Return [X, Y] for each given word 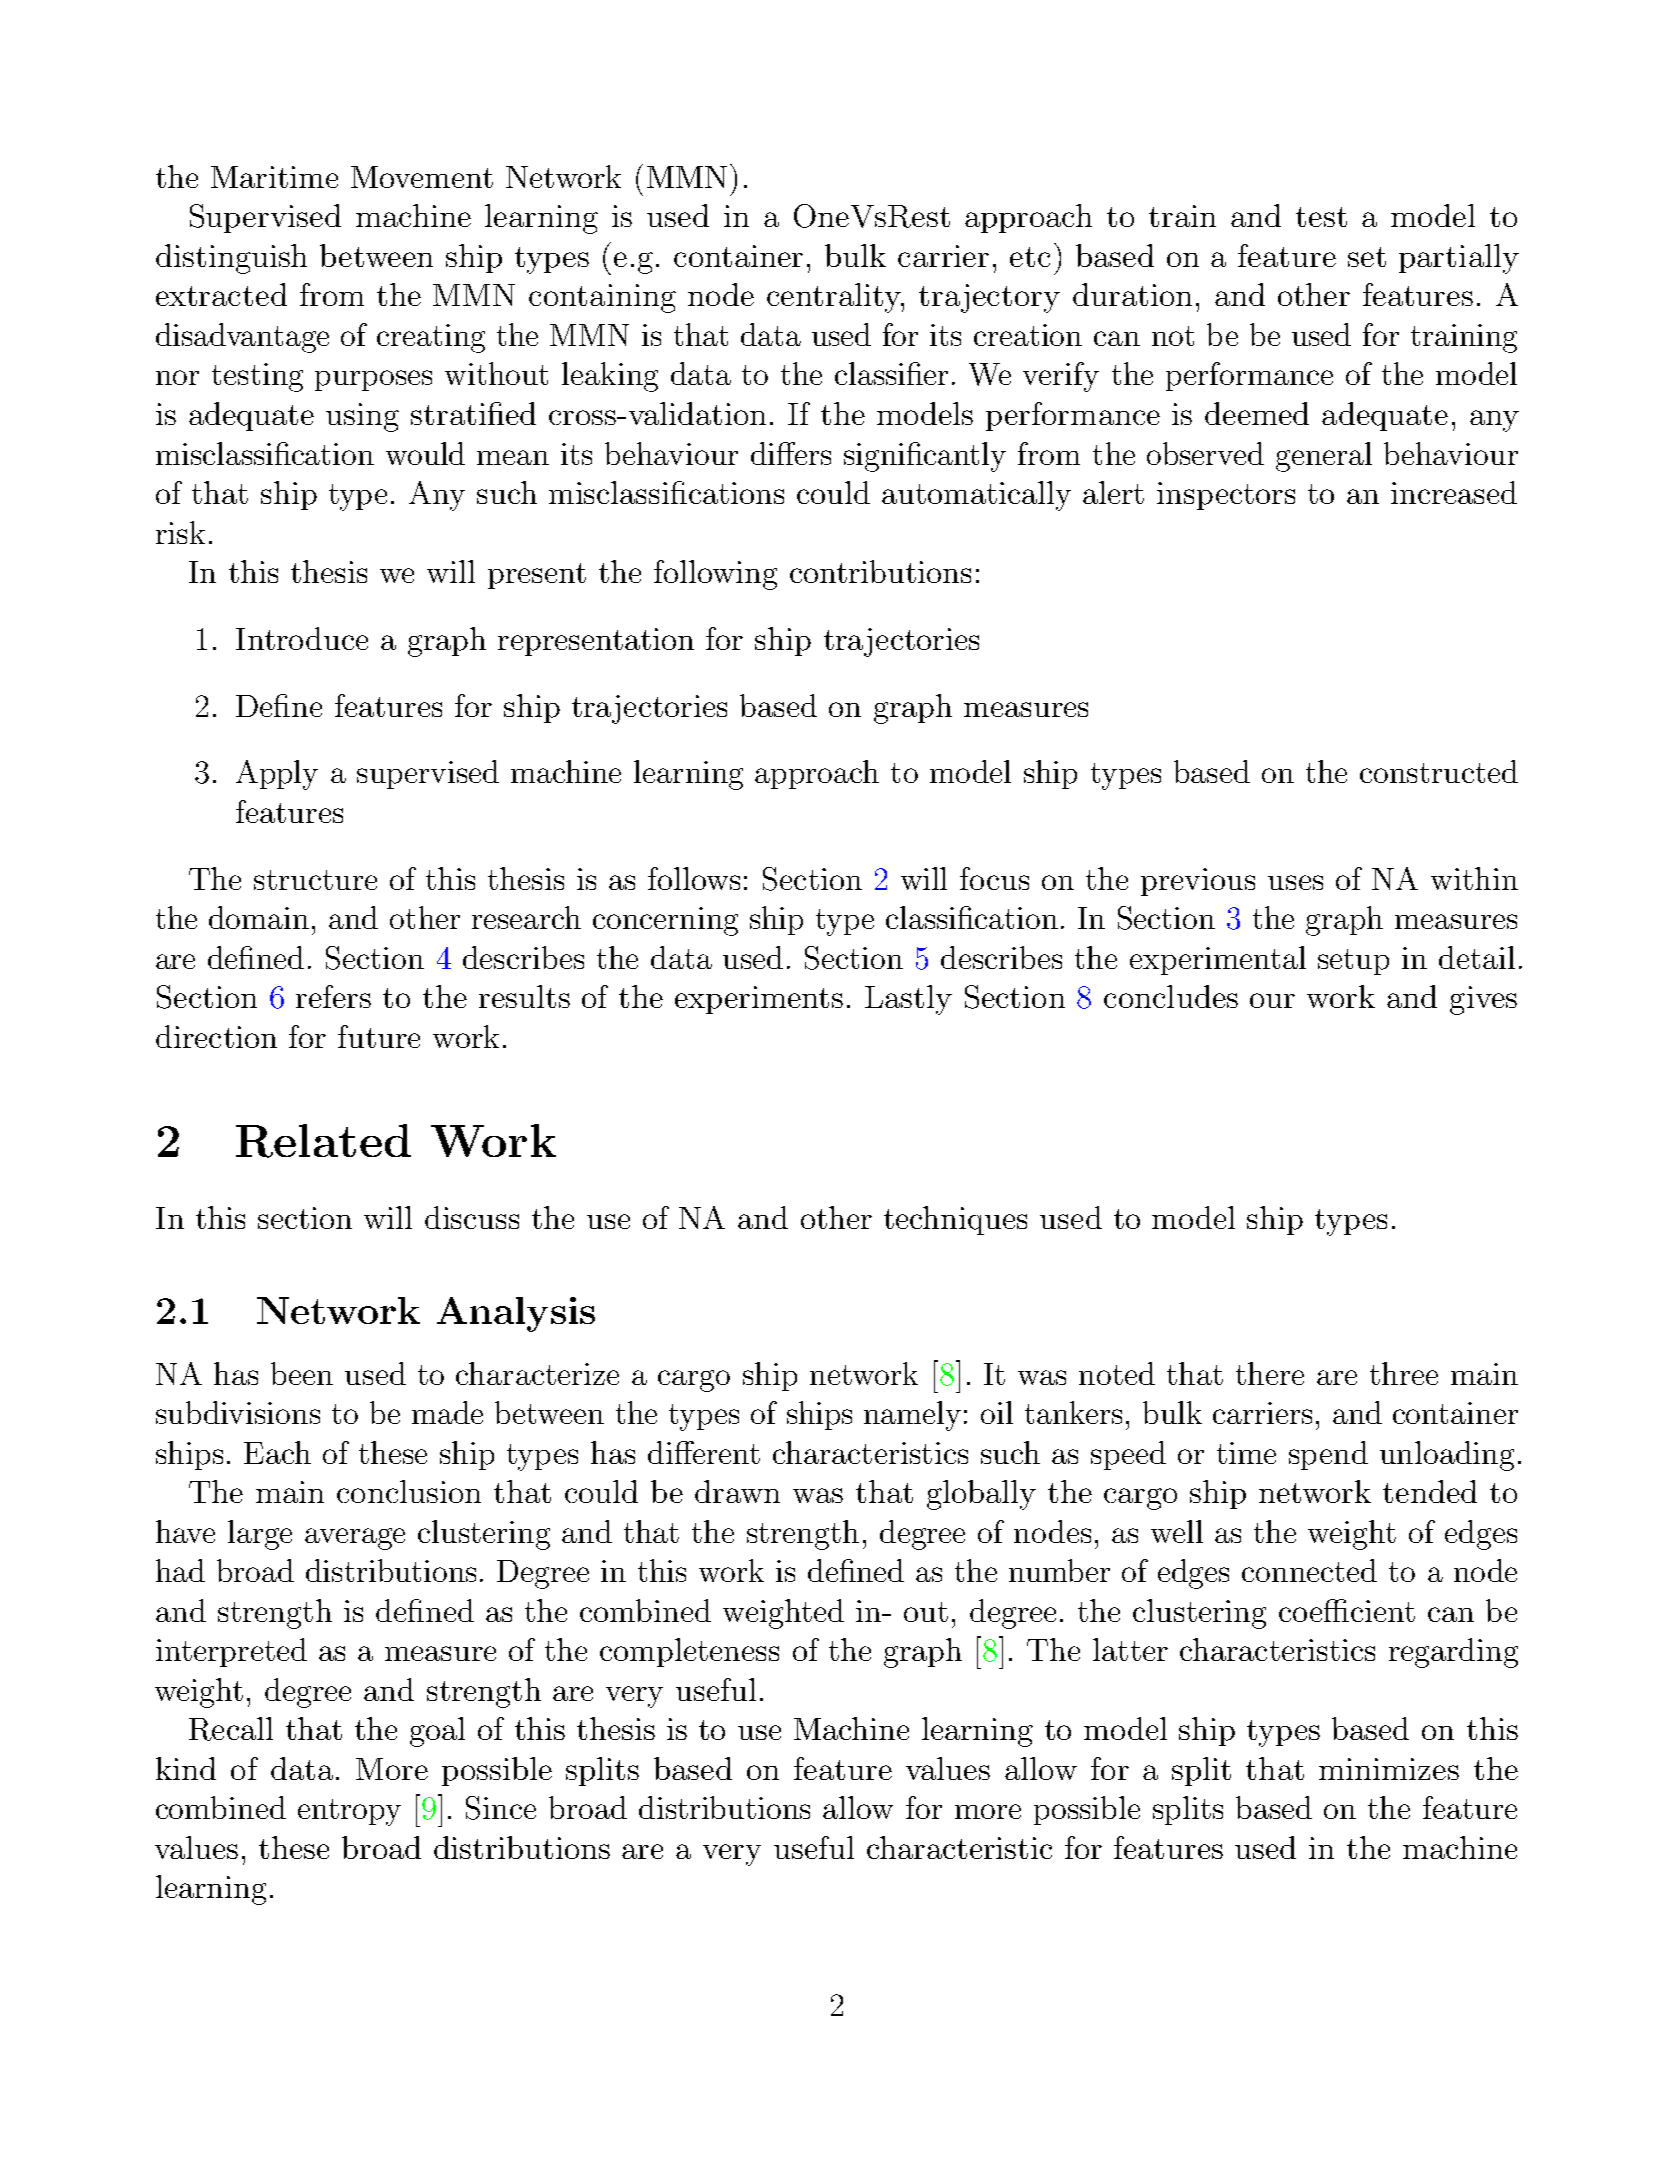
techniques [955, 1220]
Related [323, 1141]
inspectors [1226, 496]
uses [1295, 882]
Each [277, 1452]
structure [315, 880]
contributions [880, 571]
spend [1328, 1455]
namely [912, 1416]
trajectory [989, 298]
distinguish [231, 259]
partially [1459, 259]
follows [694, 878]
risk [180, 532]
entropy [349, 1812]
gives [1483, 1000]
